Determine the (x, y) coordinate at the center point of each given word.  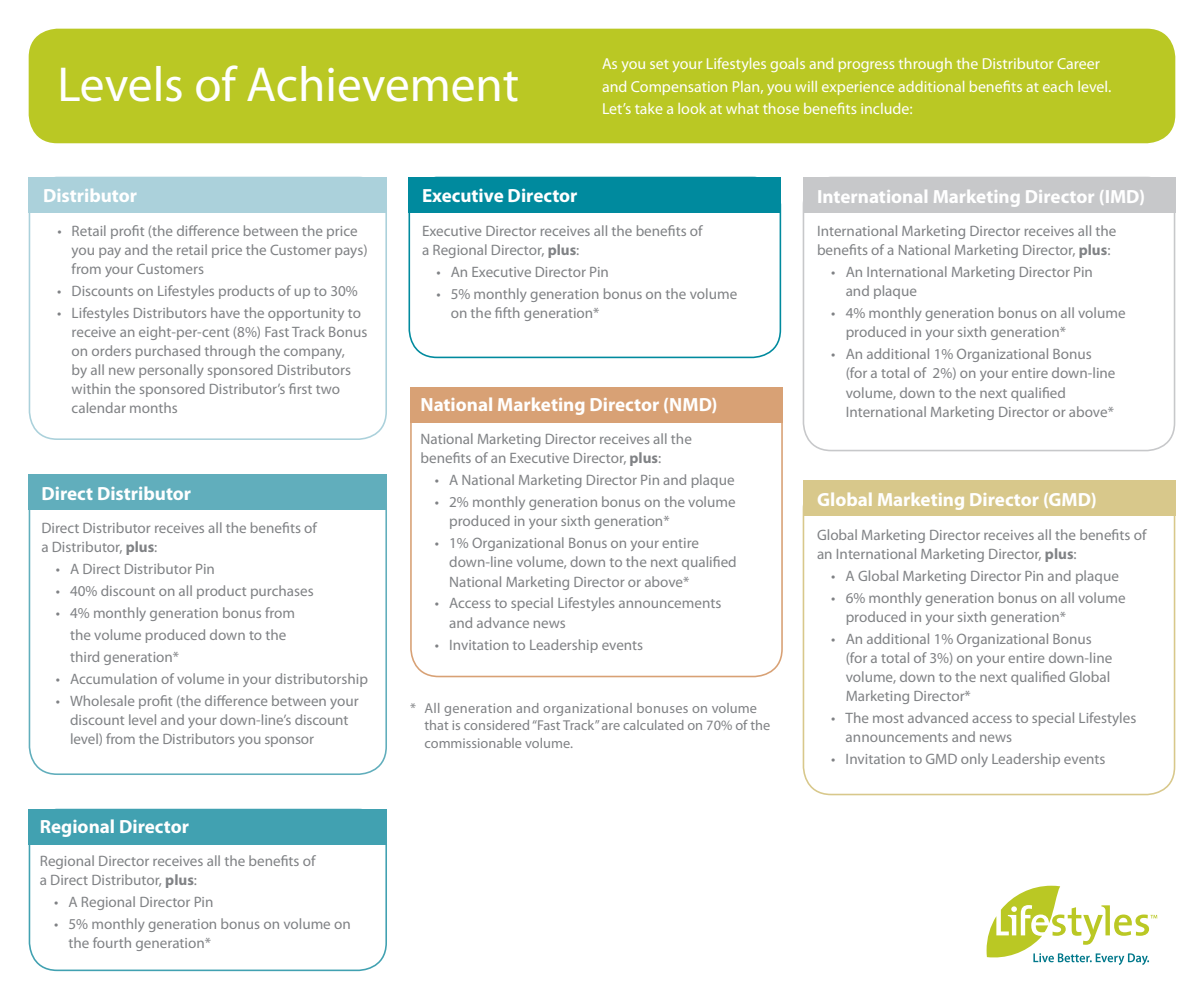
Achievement (382, 84)
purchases (282, 592)
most (888, 718)
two (328, 389)
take (648, 108)
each (1058, 86)
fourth (112, 942)
